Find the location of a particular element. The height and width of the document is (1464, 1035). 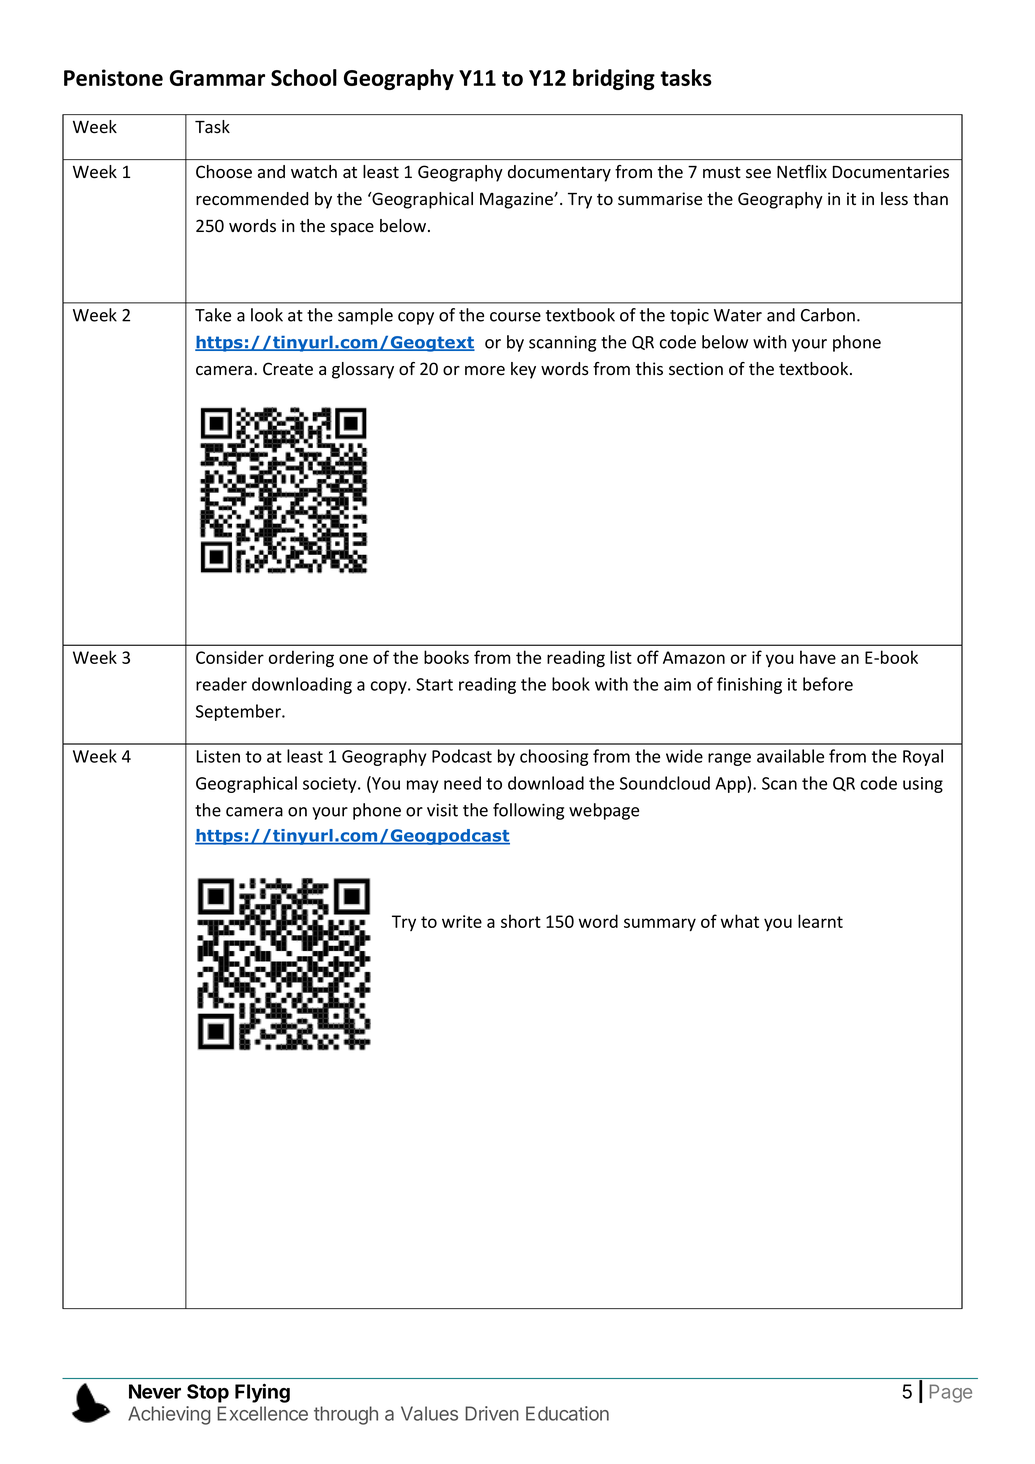

have is located at coordinates (818, 657).
